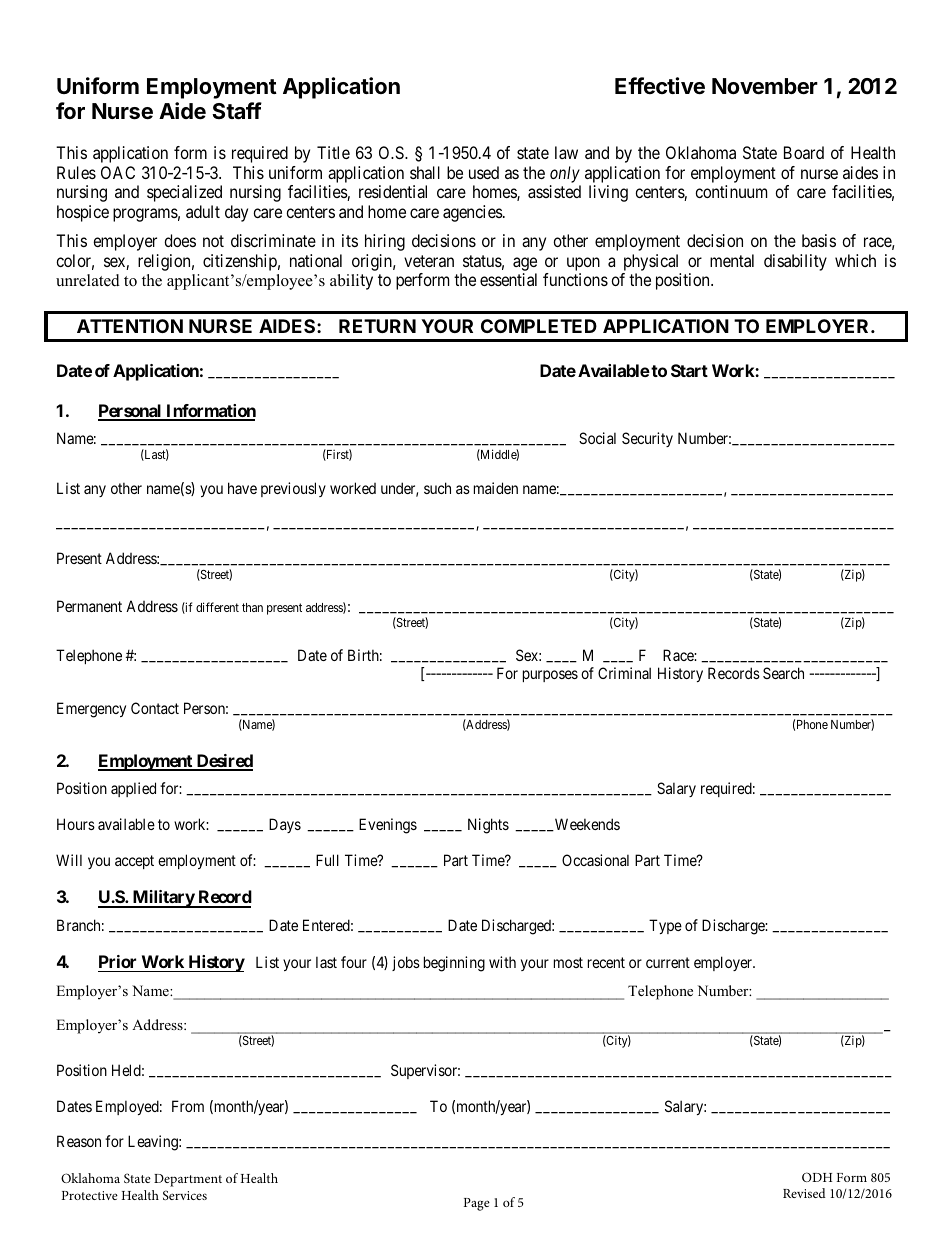 The image size is (952, 1233). Describe the element at coordinates (550, 676) in the image. I see `purposes` at that location.
